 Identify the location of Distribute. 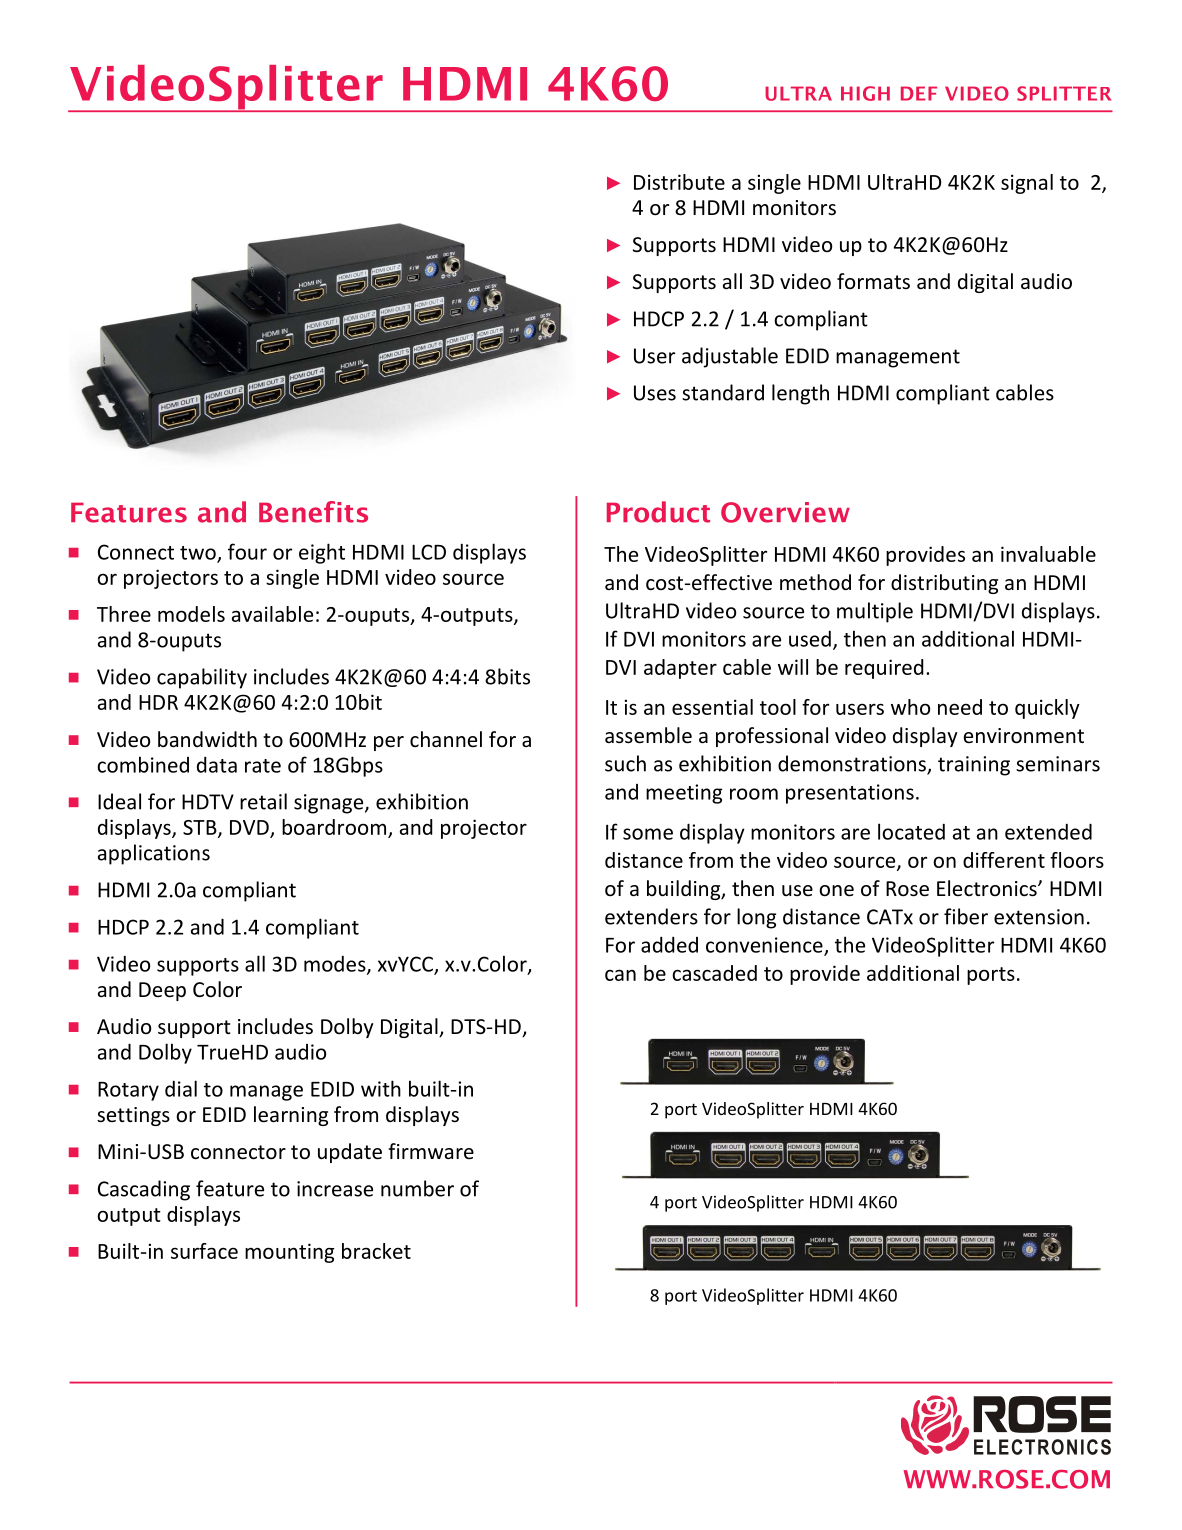
(679, 182).
